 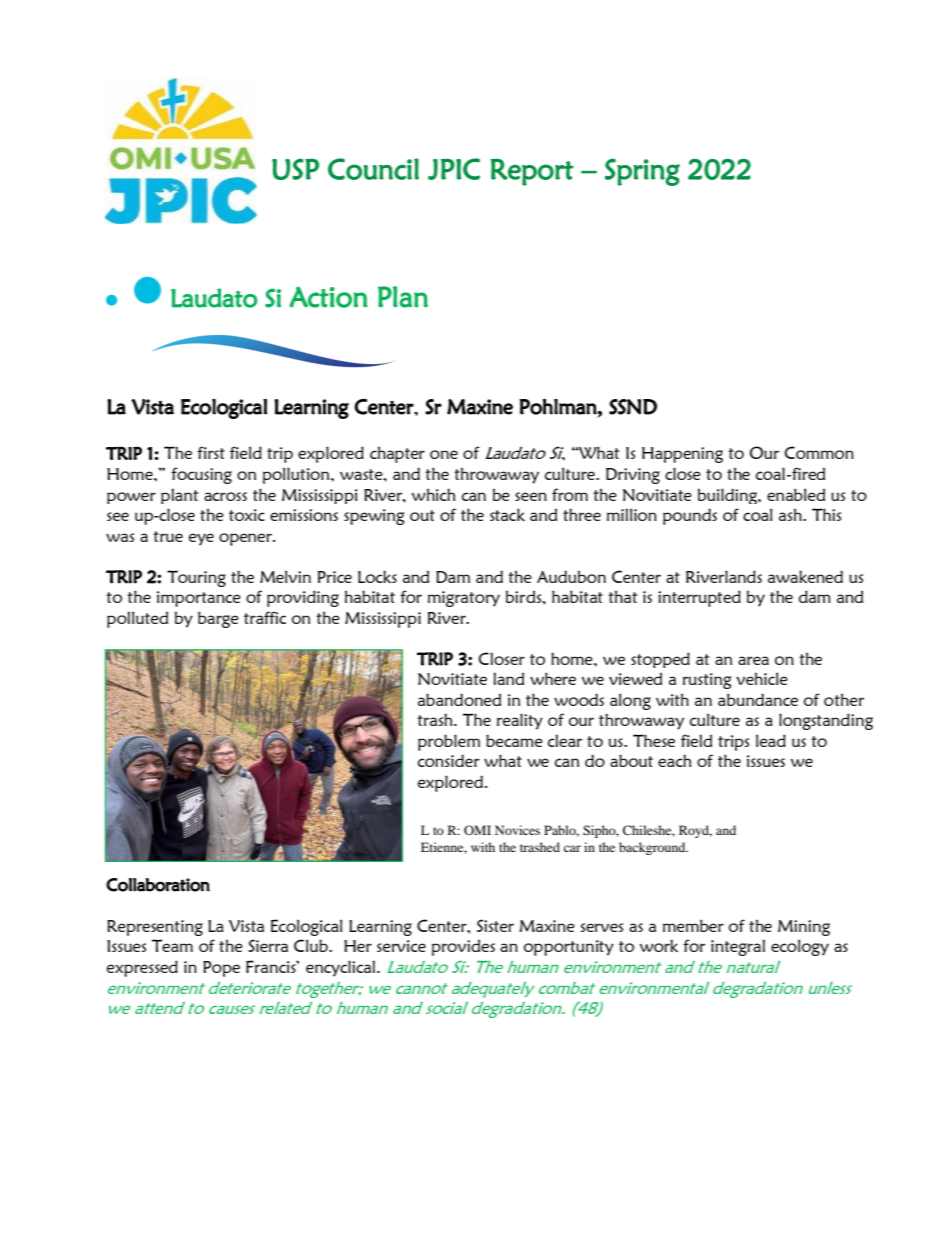 What do you see at coordinates (463, 947) in the screenshot?
I see `provides` at bounding box center [463, 947].
